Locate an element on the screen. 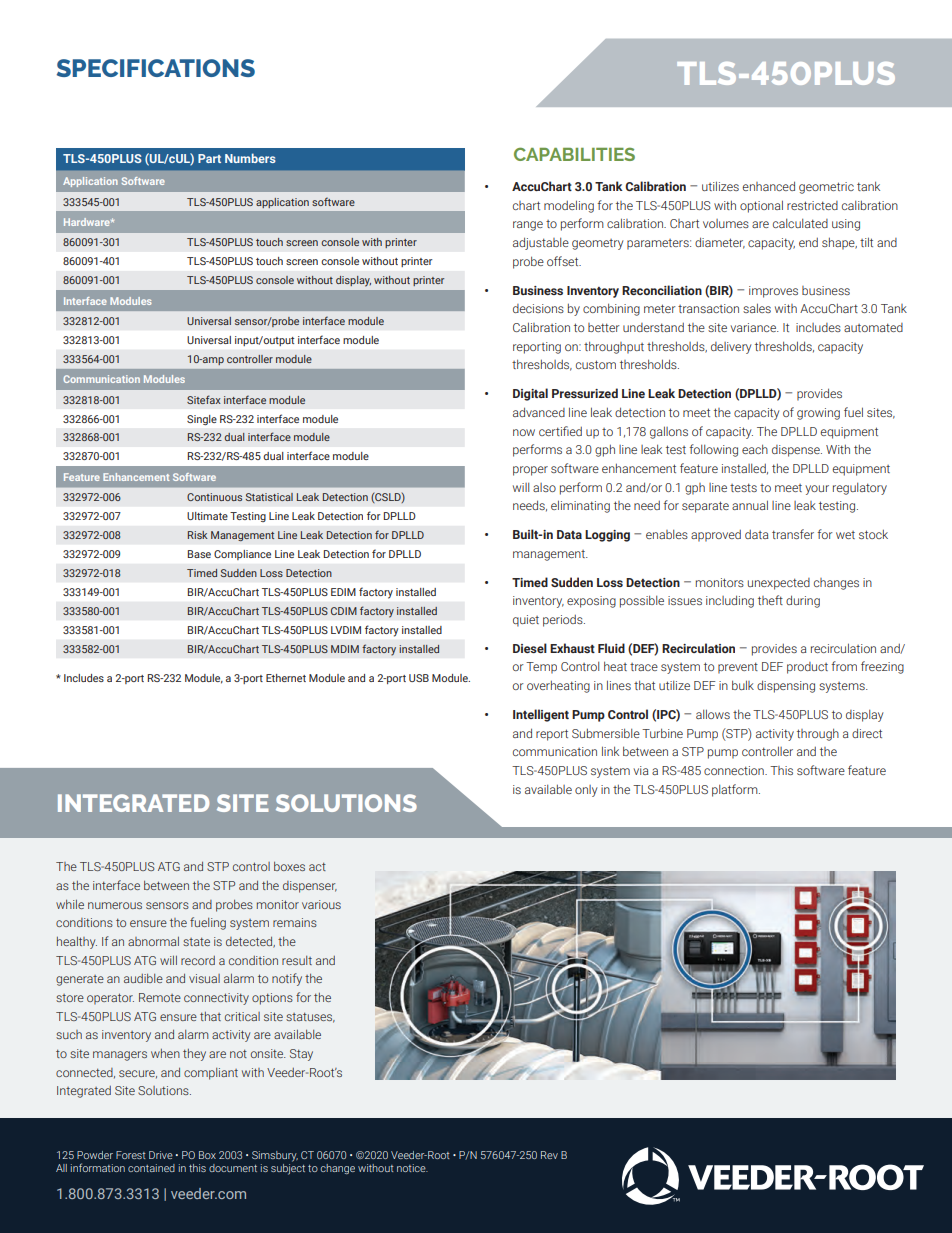  Stay is located at coordinates (301, 1055).
